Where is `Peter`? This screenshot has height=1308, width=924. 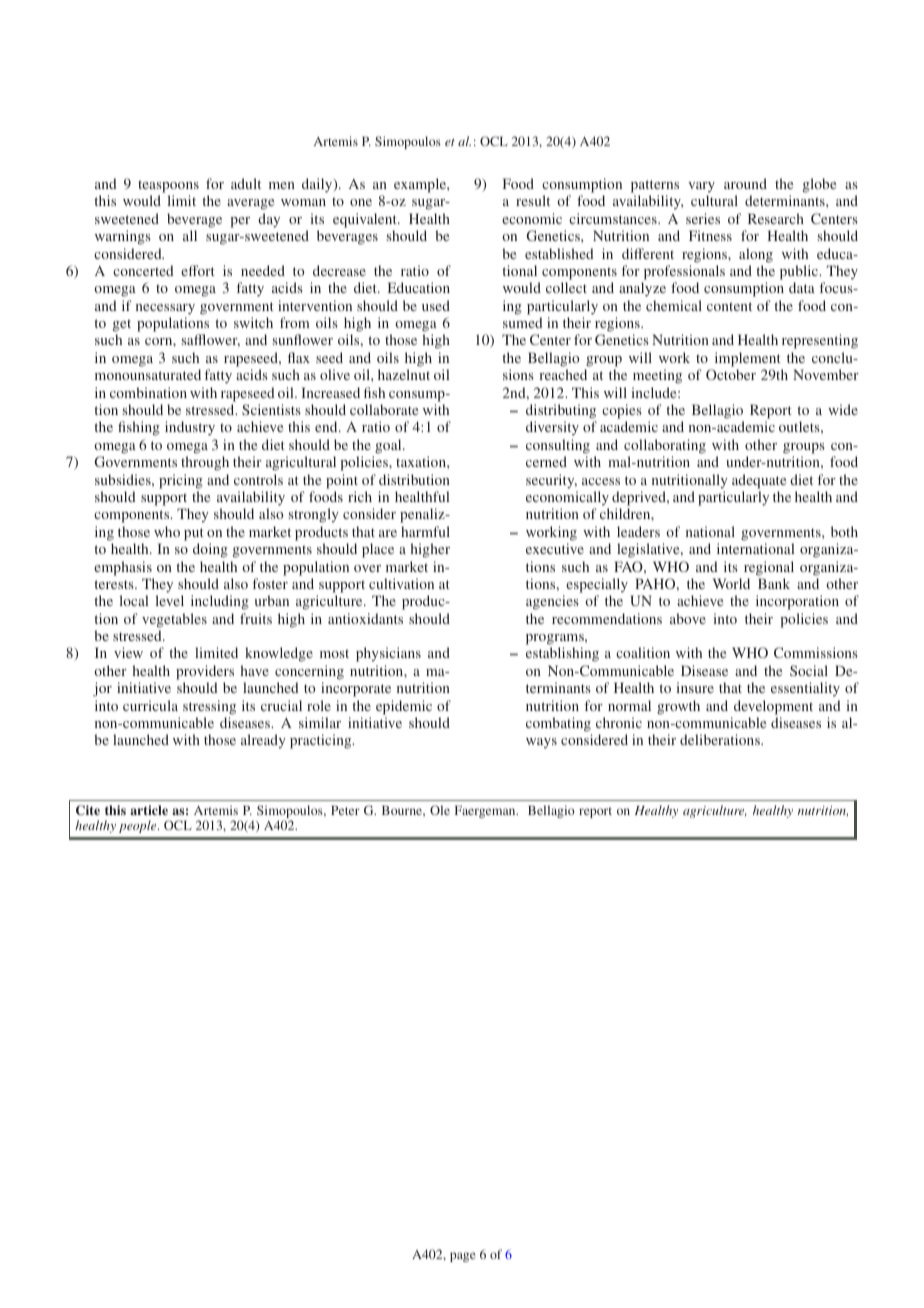
Peter is located at coordinates (345, 810).
